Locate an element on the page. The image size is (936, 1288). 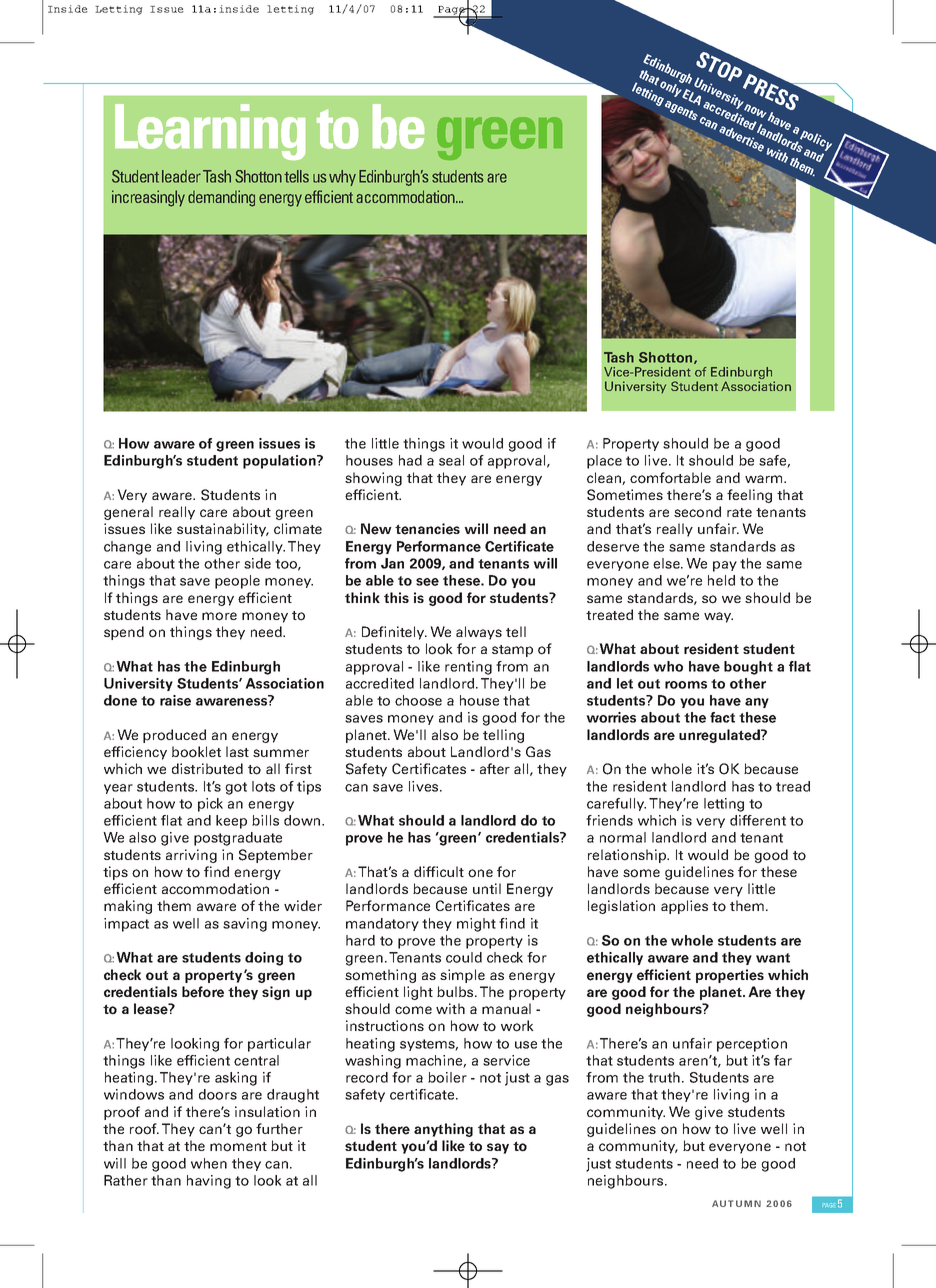
say is located at coordinates (498, 1148).
